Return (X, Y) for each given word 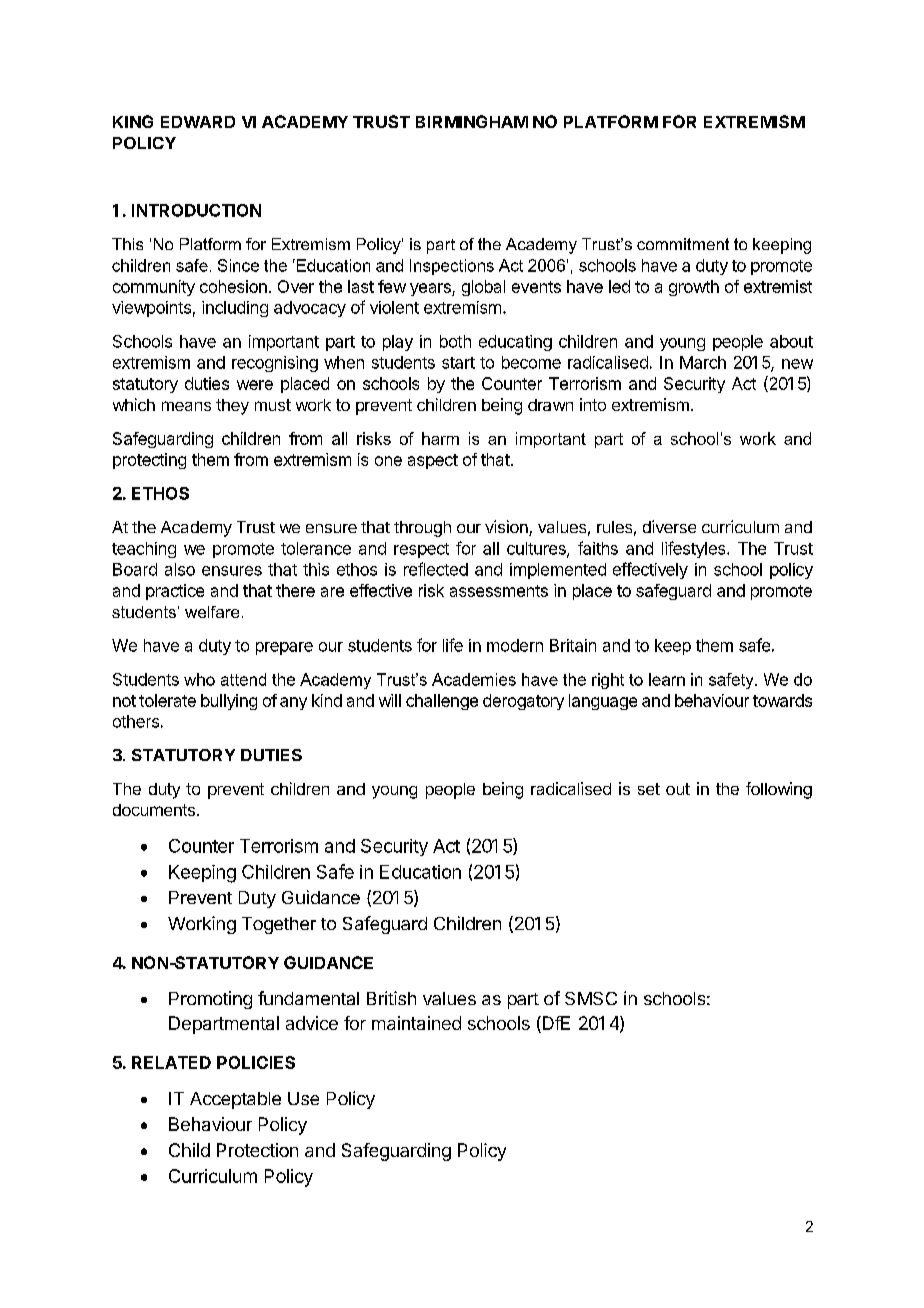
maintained (416, 1023)
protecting (149, 461)
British (391, 998)
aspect (433, 461)
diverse (669, 526)
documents (154, 810)
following (779, 790)
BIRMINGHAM (472, 121)
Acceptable (235, 1100)
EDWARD (198, 122)
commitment (683, 244)
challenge (442, 702)
